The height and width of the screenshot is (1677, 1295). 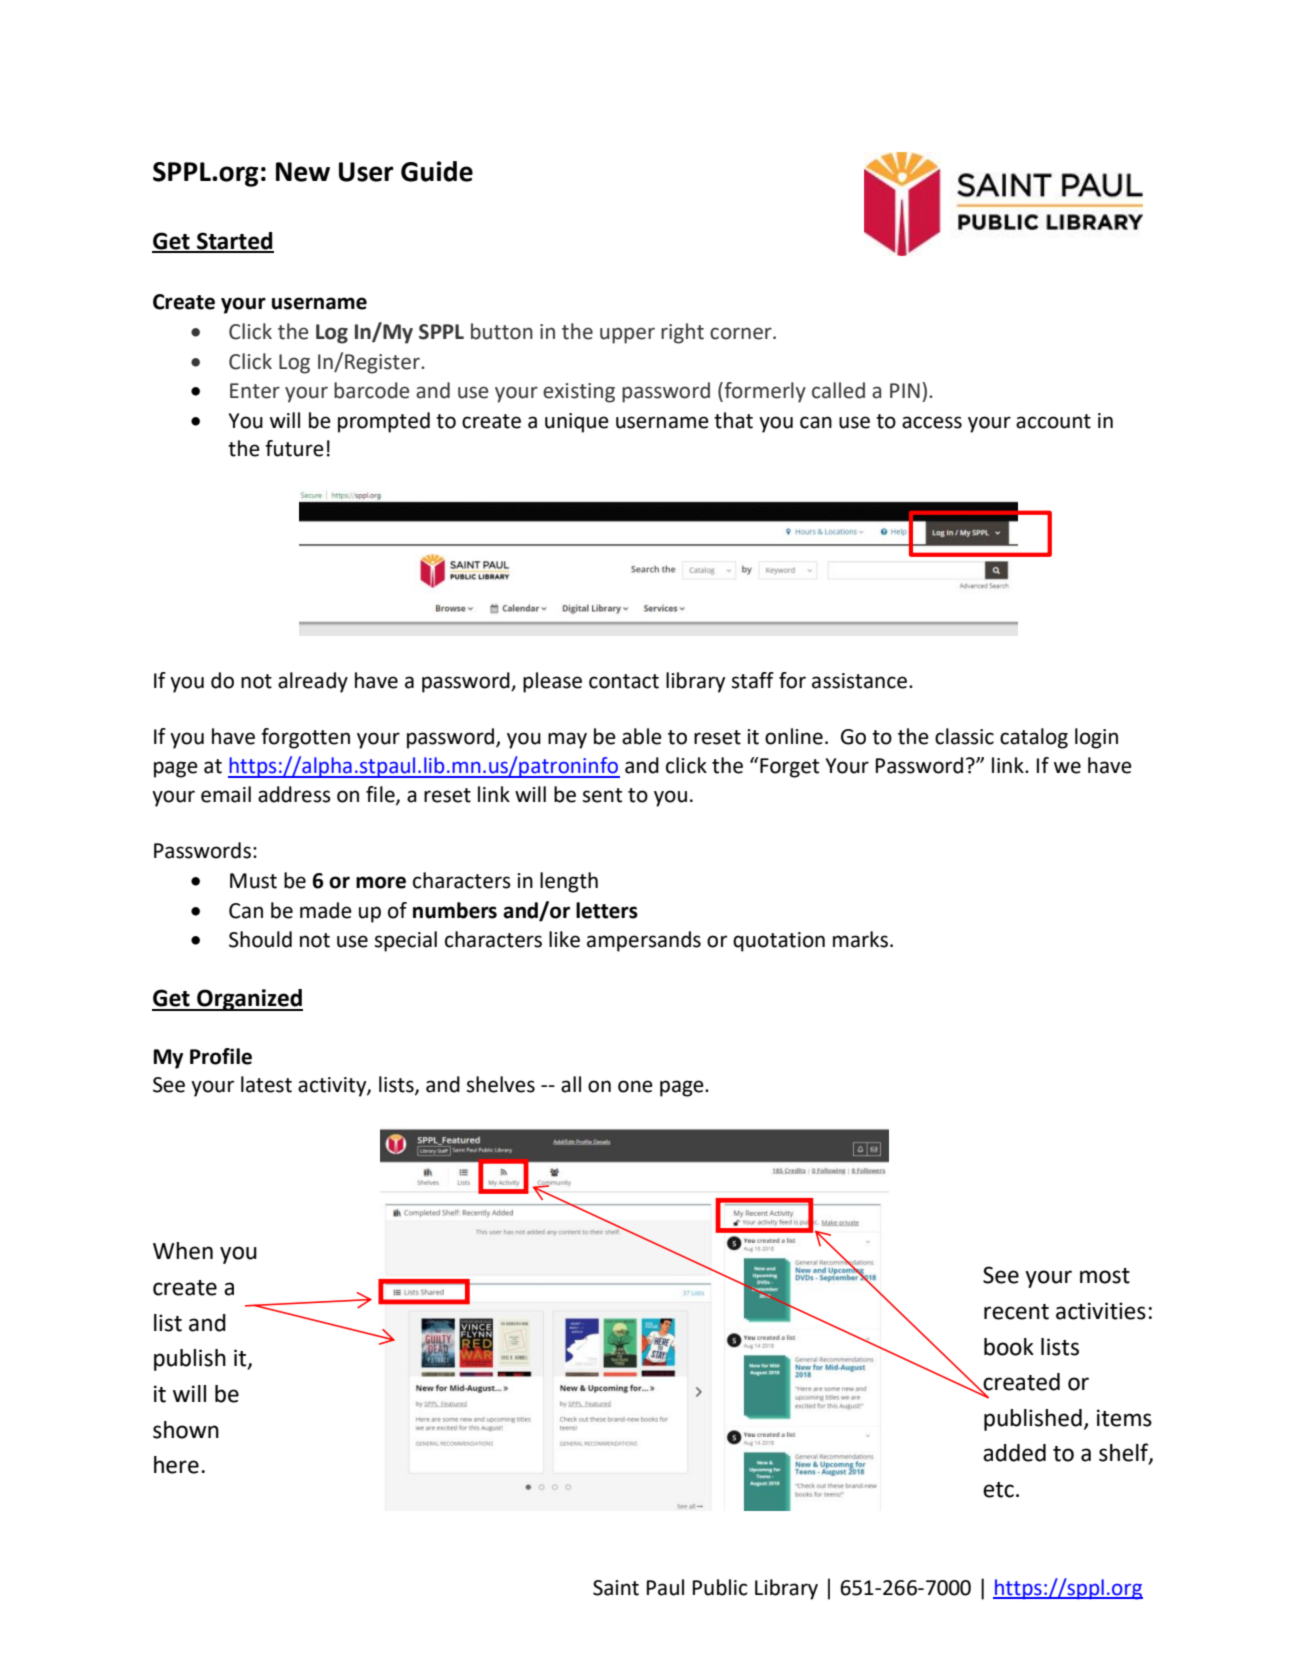 I want to click on When, so click(x=183, y=1251).
